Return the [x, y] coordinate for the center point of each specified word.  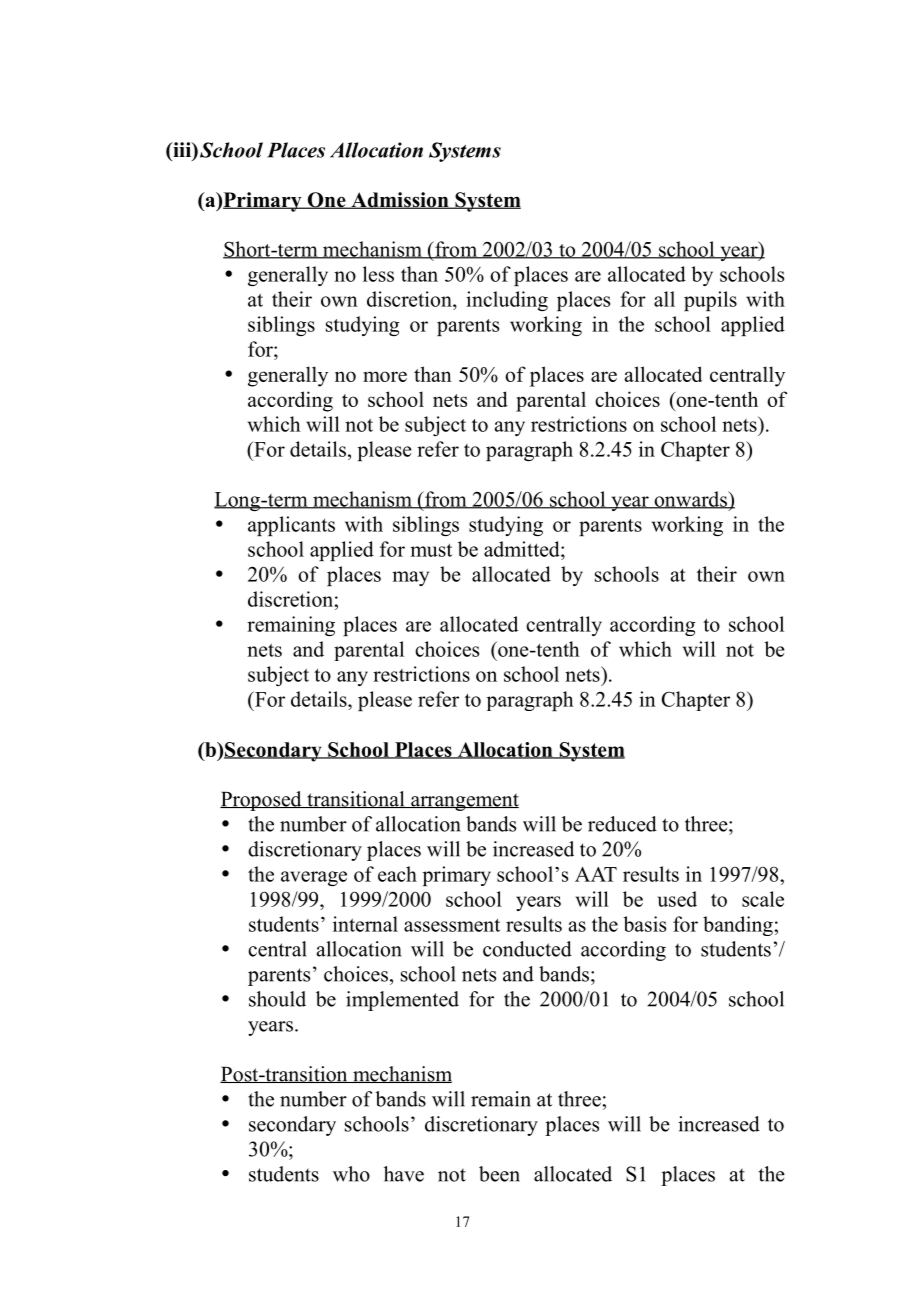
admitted [523, 549]
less [378, 274]
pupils [710, 301]
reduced [622, 824]
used [677, 899]
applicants [291, 526]
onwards [690, 500]
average [314, 878]
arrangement [464, 802]
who [351, 1174]
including [507, 301]
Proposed [262, 801]
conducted [527, 949]
